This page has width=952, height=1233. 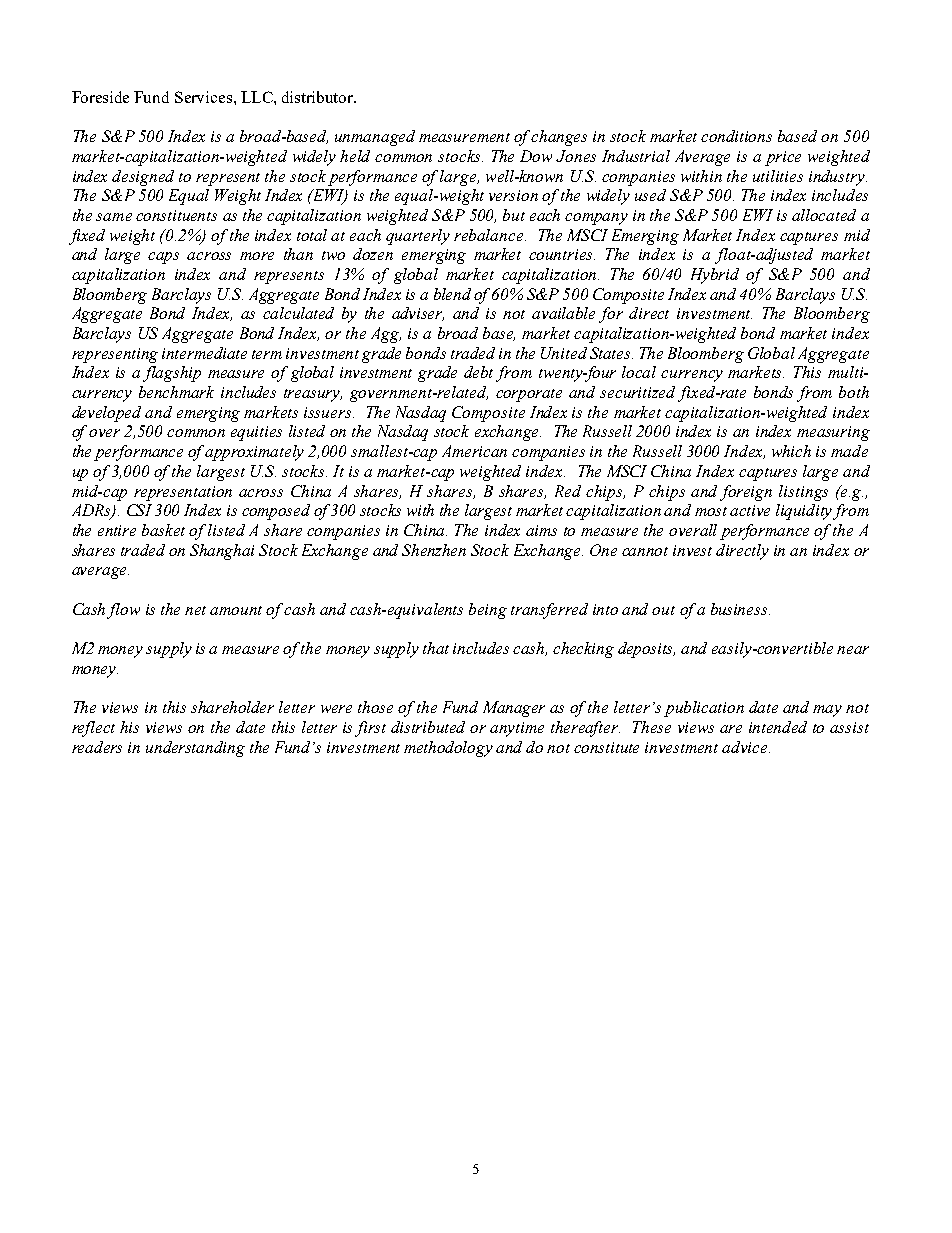 What do you see at coordinates (791, 451) in the page?
I see `which` at bounding box center [791, 451].
